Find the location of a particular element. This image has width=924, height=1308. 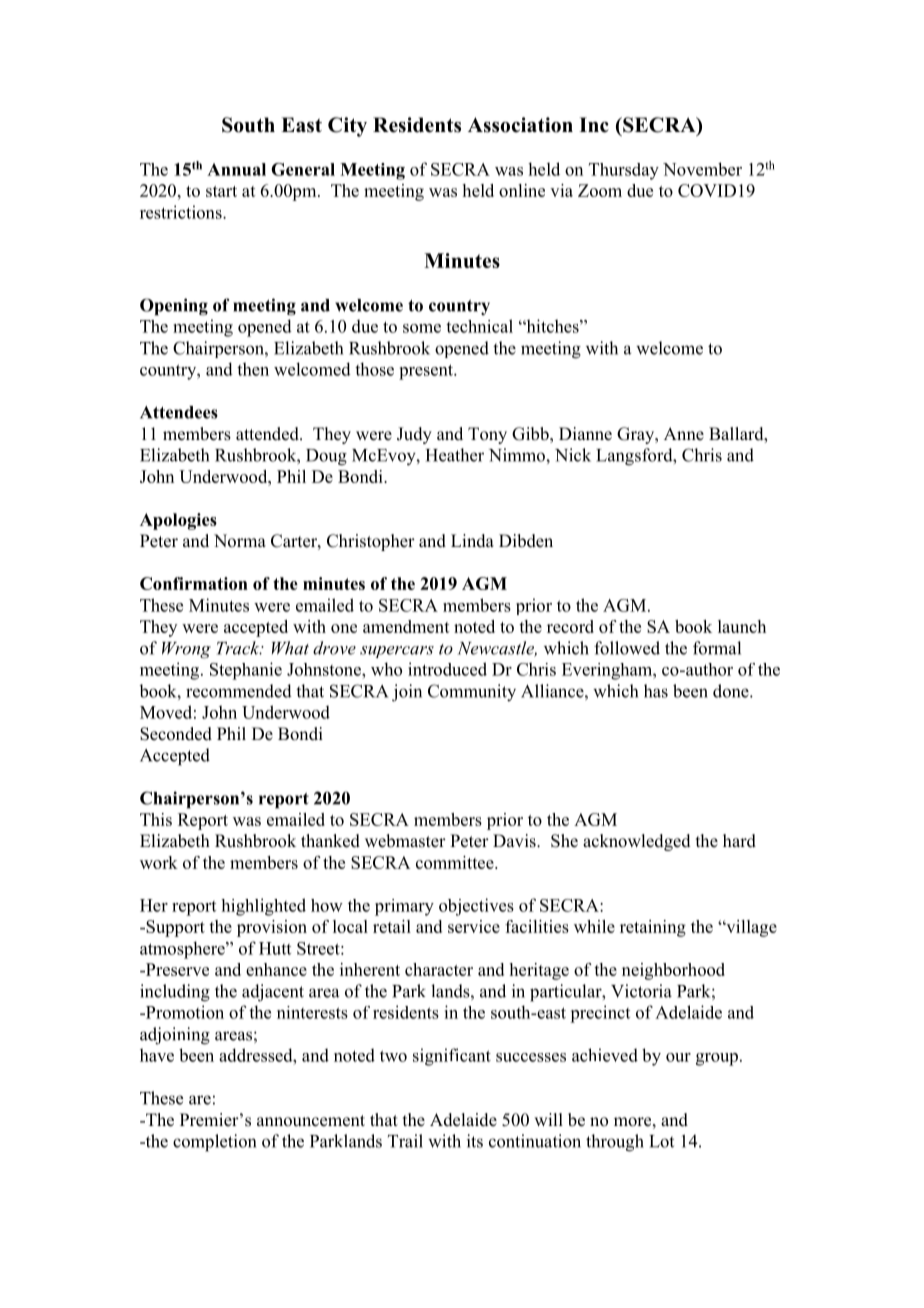

November is located at coordinates (702, 169).
